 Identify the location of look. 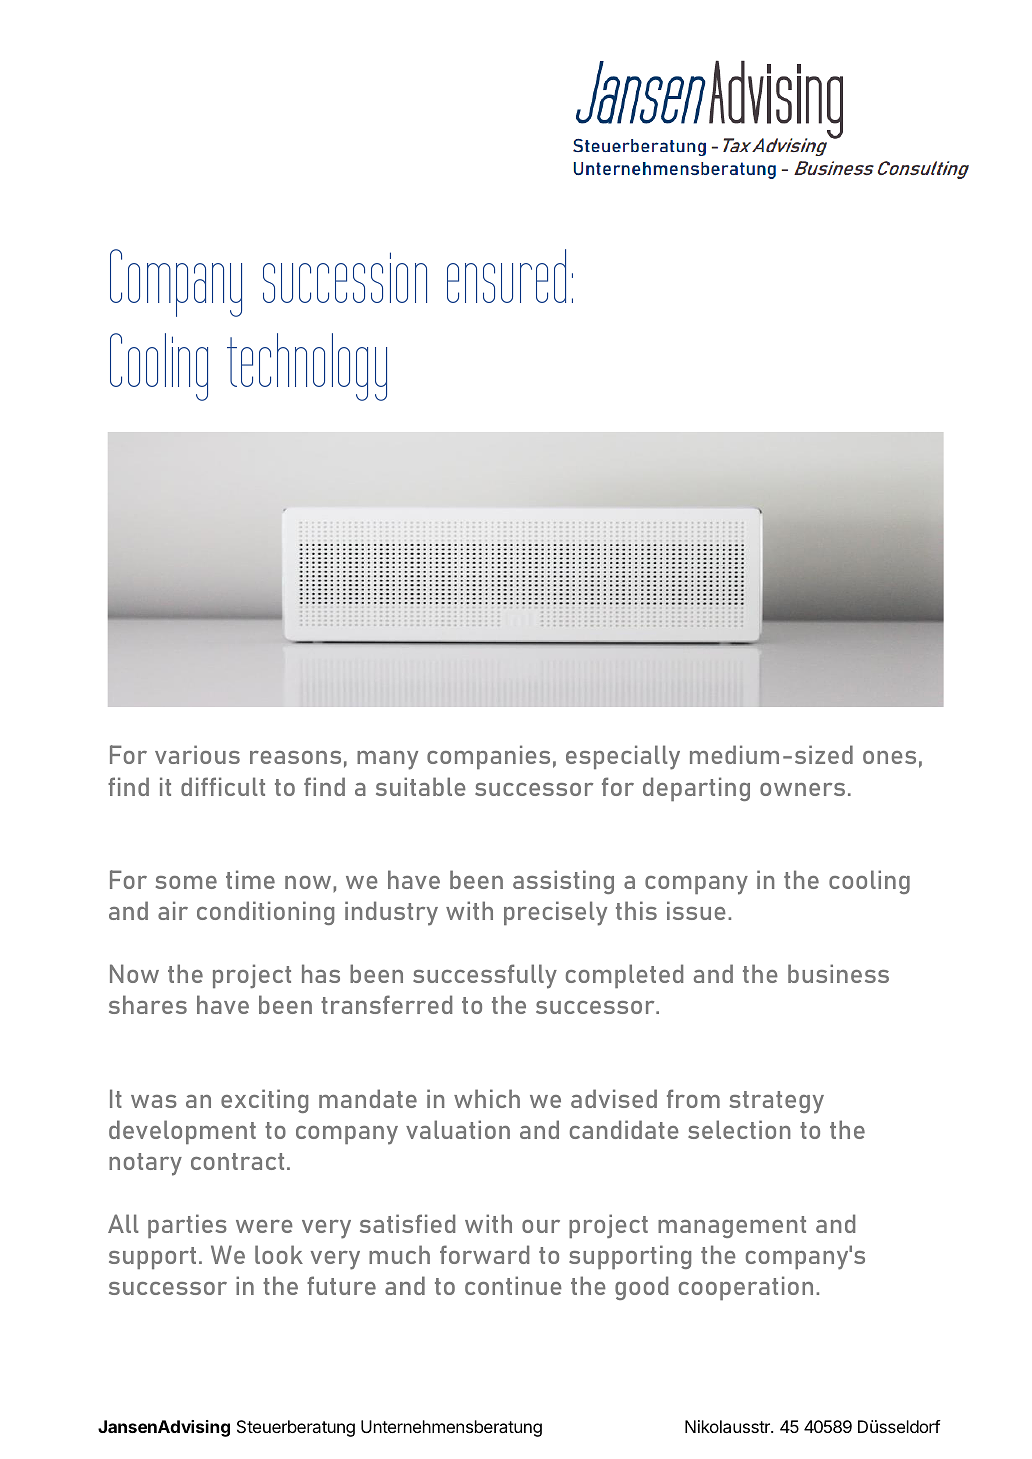
(279, 1254).
